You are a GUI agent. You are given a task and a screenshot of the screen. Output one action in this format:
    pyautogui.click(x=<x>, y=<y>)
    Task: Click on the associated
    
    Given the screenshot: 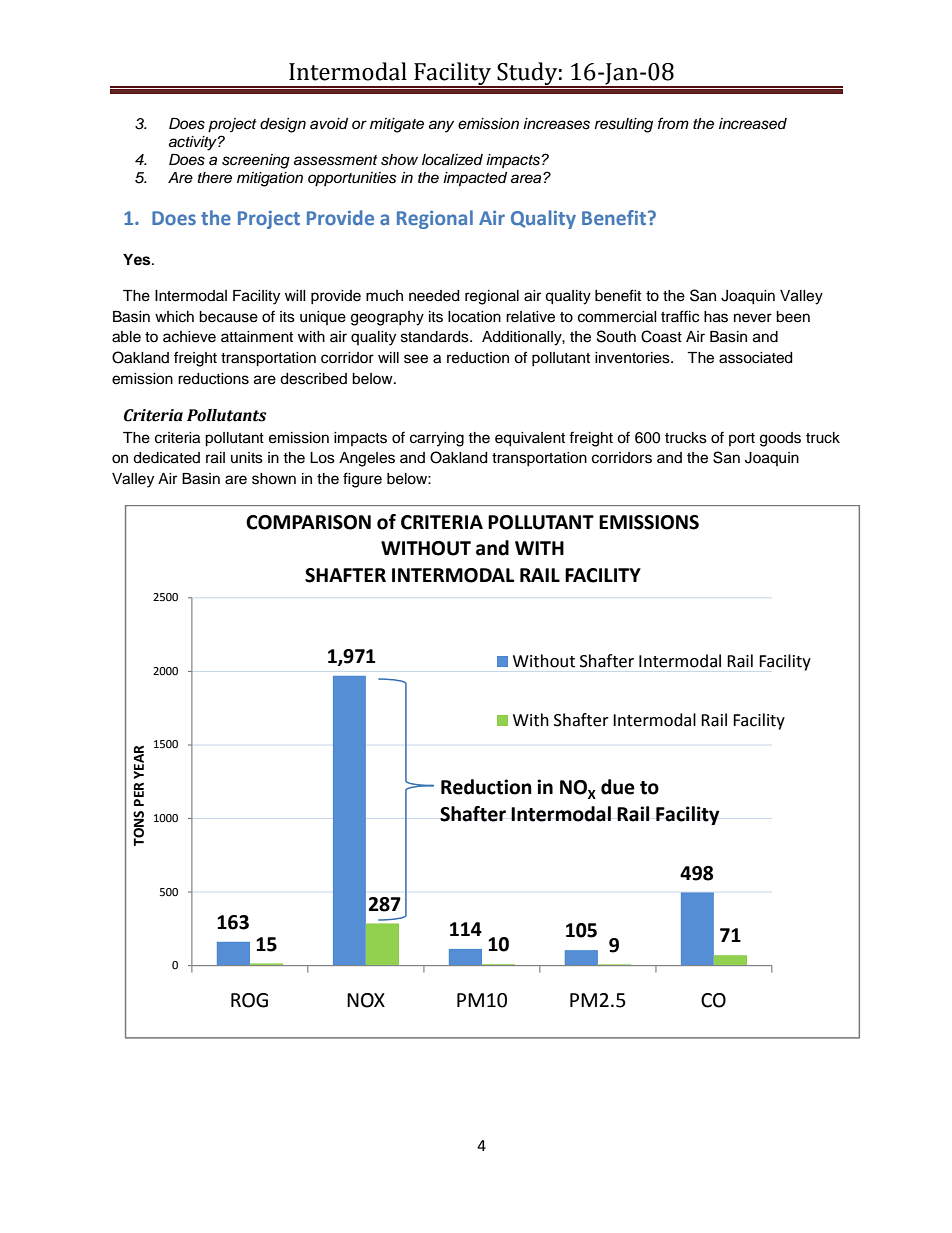 What is the action you would take?
    pyautogui.click(x=755, y=358)
